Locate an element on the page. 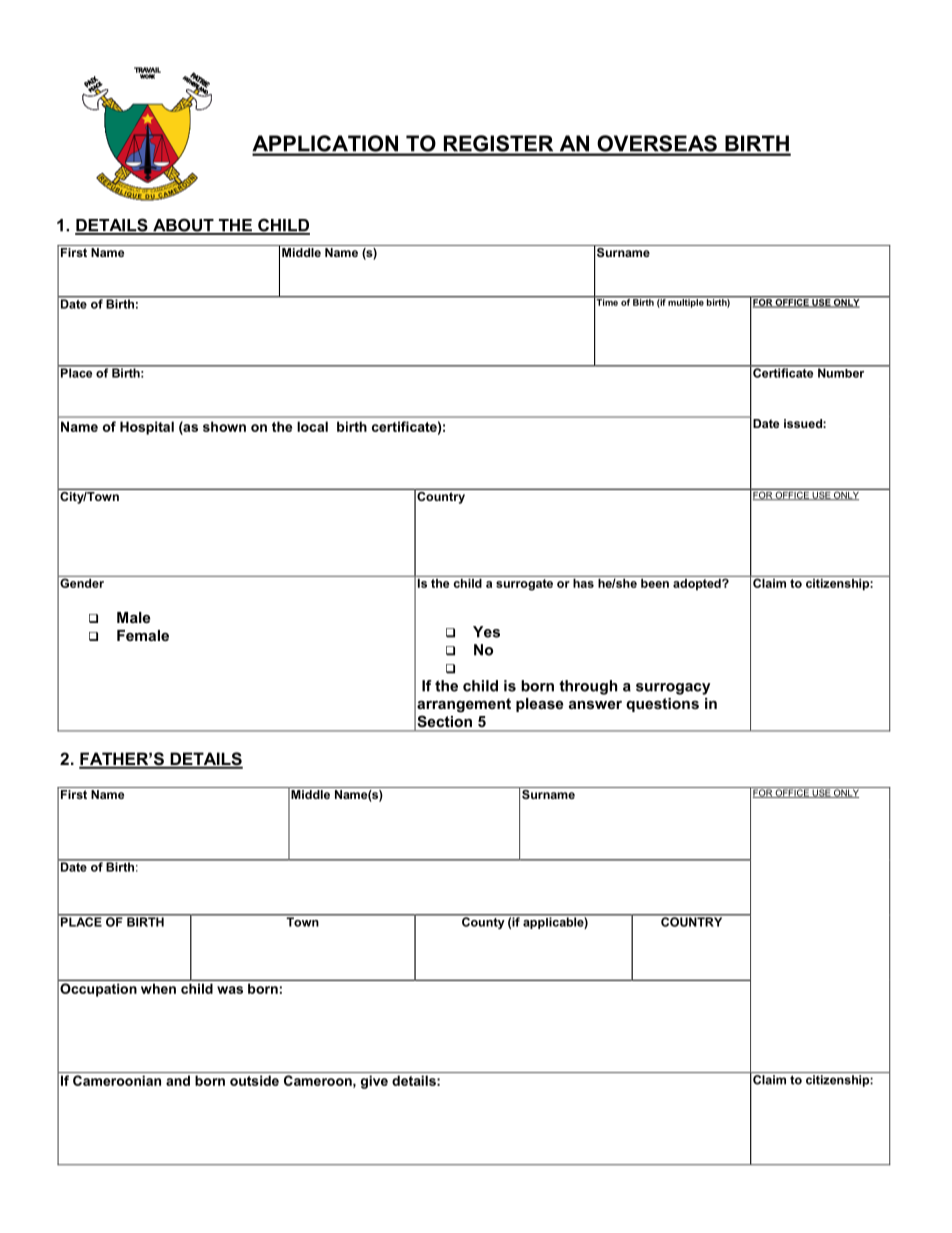 This page has height=1233, width=952. multiple is located at coordinates (686, 302).
